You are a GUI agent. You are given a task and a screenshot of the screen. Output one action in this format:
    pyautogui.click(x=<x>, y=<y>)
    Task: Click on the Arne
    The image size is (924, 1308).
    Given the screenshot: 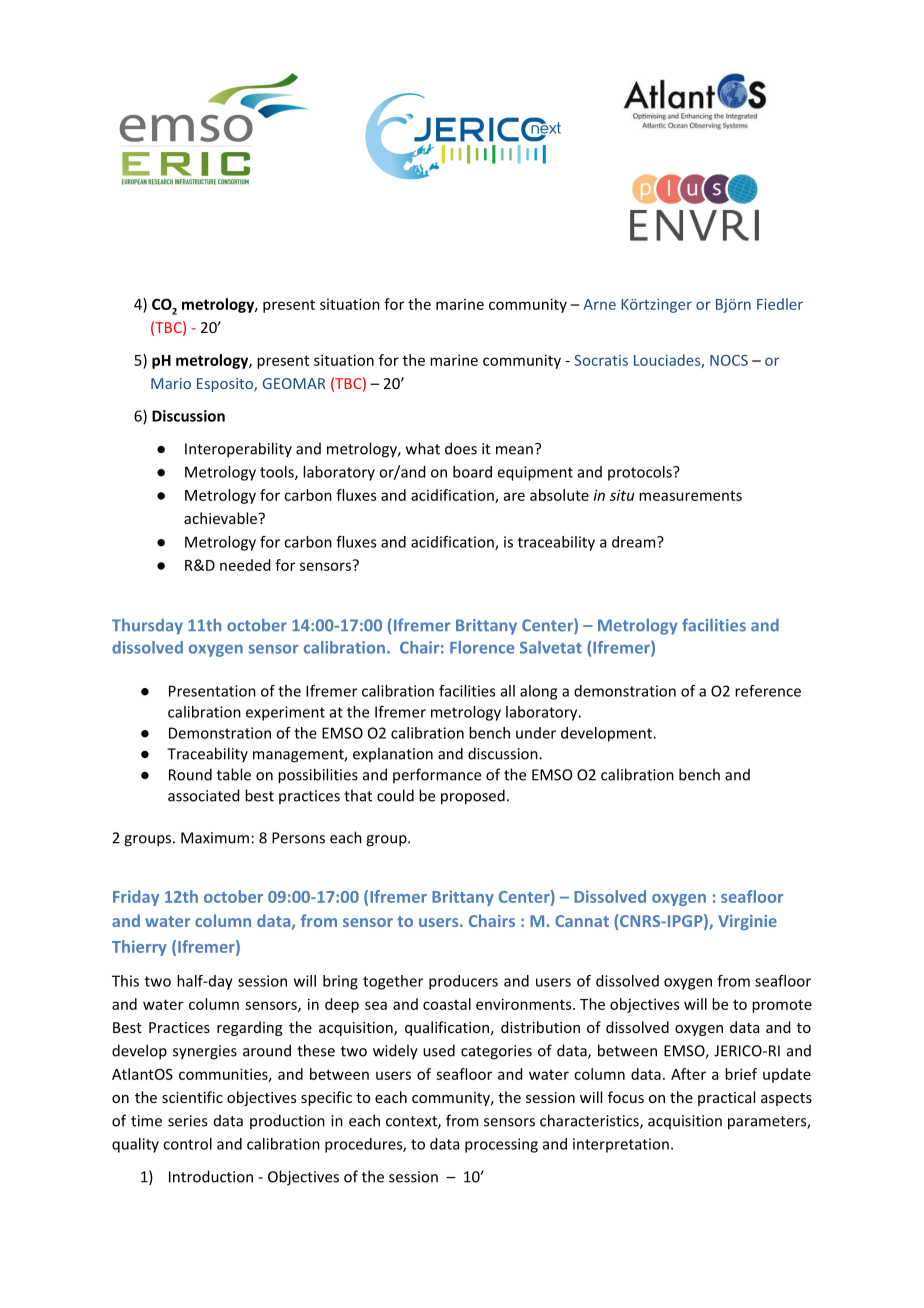 What is the action you would take?
    pyautogui.click(x=599, y=304)
